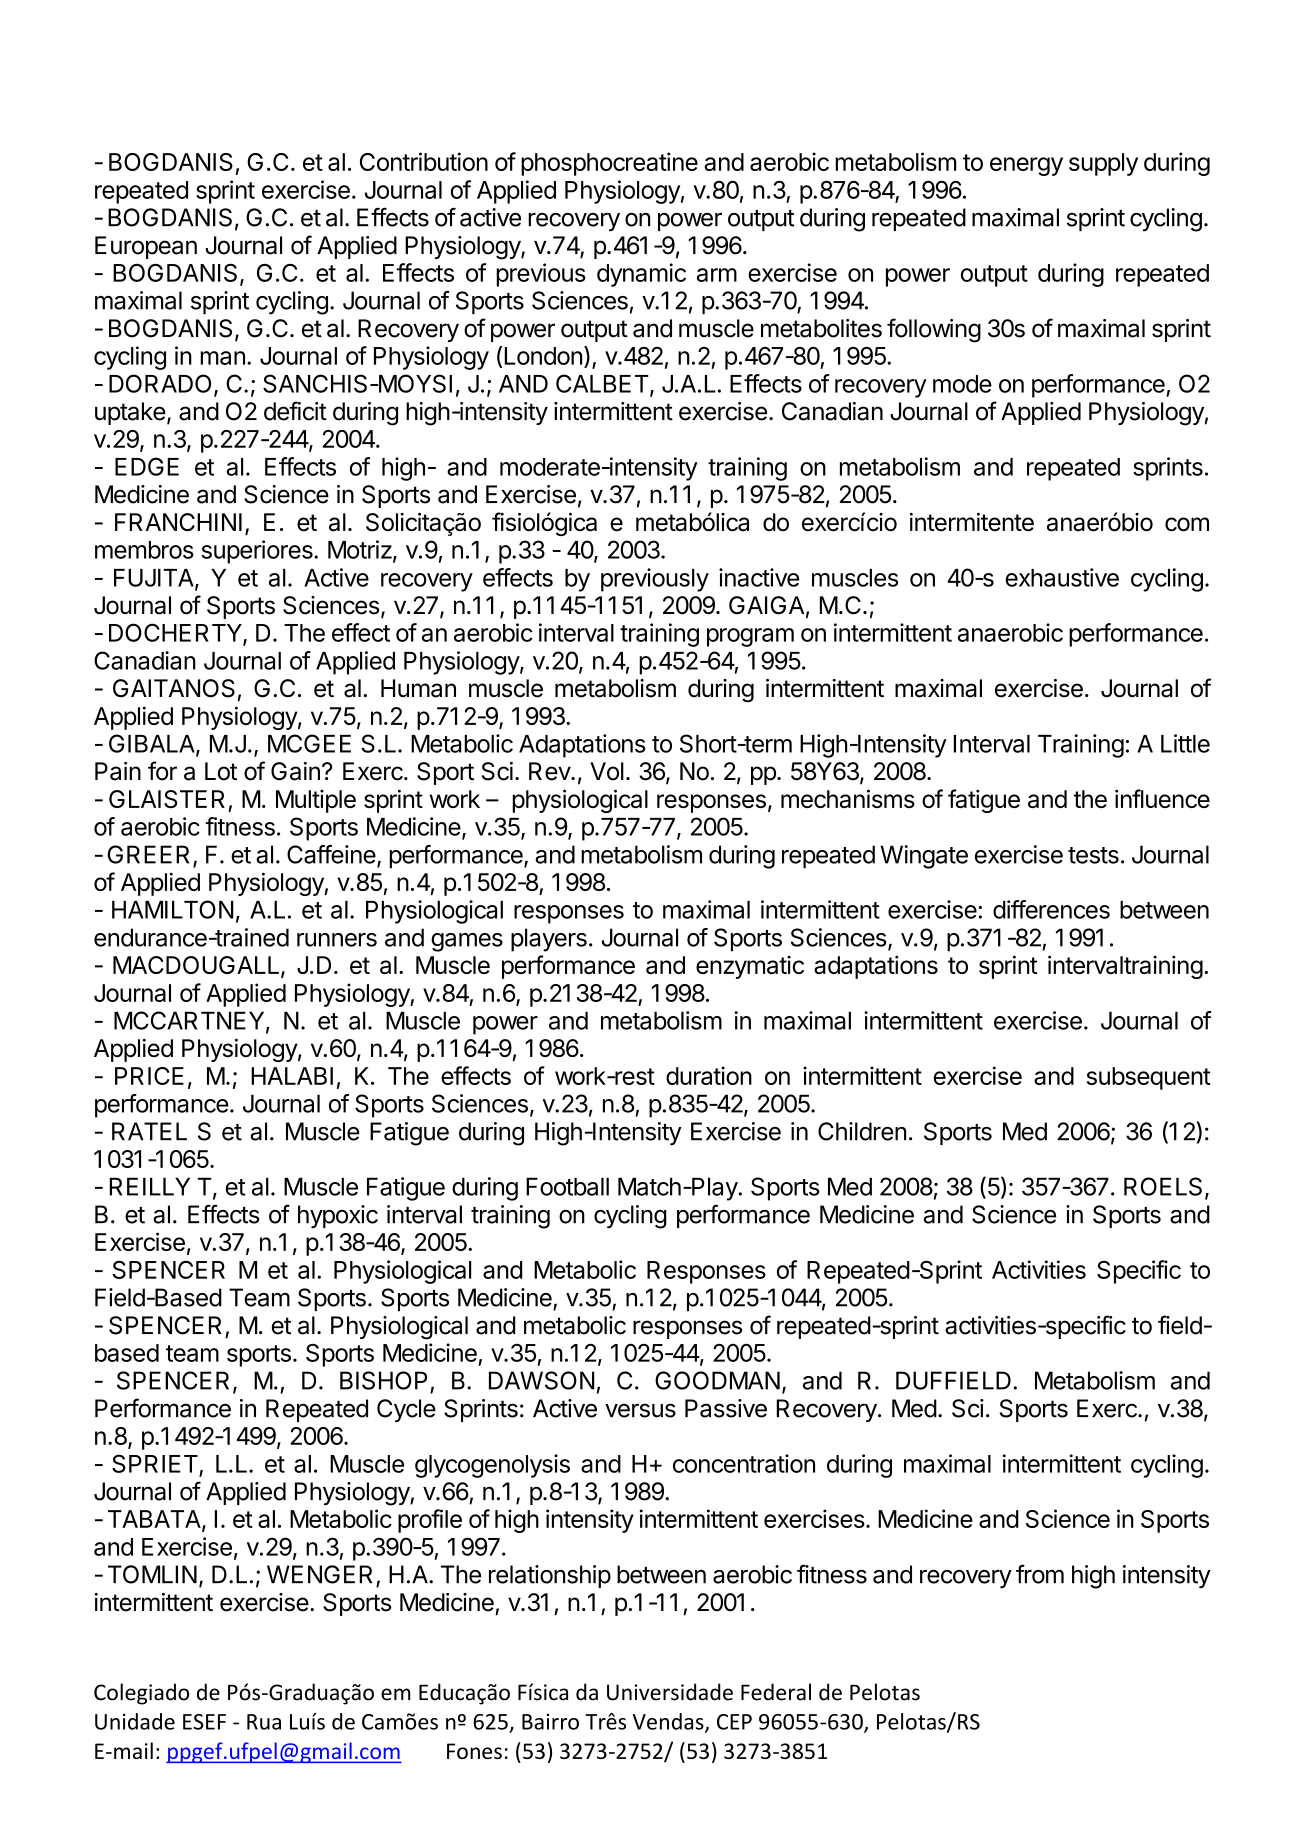  Describe the element at coordinates (609, 164) in the screenshot. I see `phosphocreatine` at that location.
